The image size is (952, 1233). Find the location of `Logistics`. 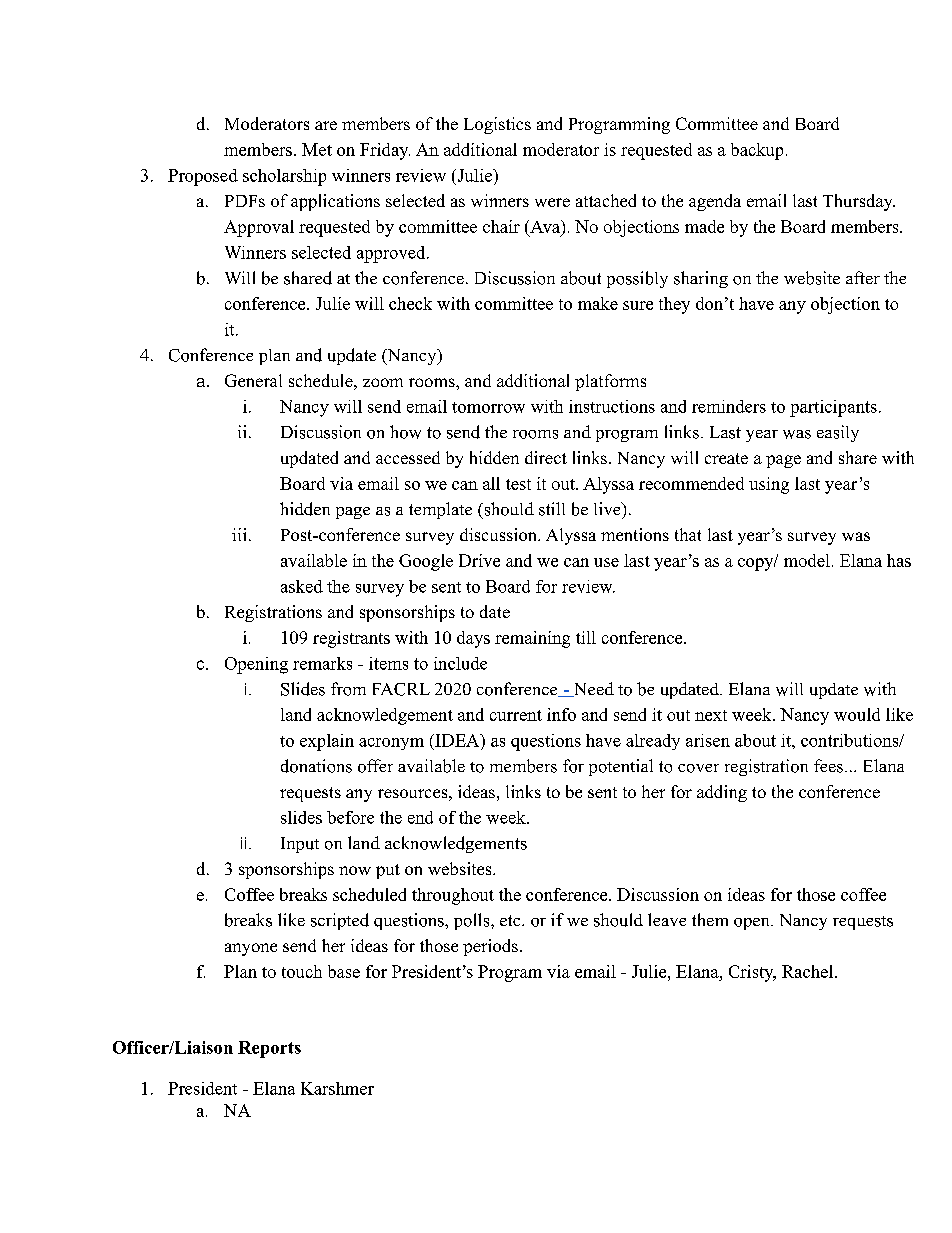

Logistics is located at coordinates (497, 125).
